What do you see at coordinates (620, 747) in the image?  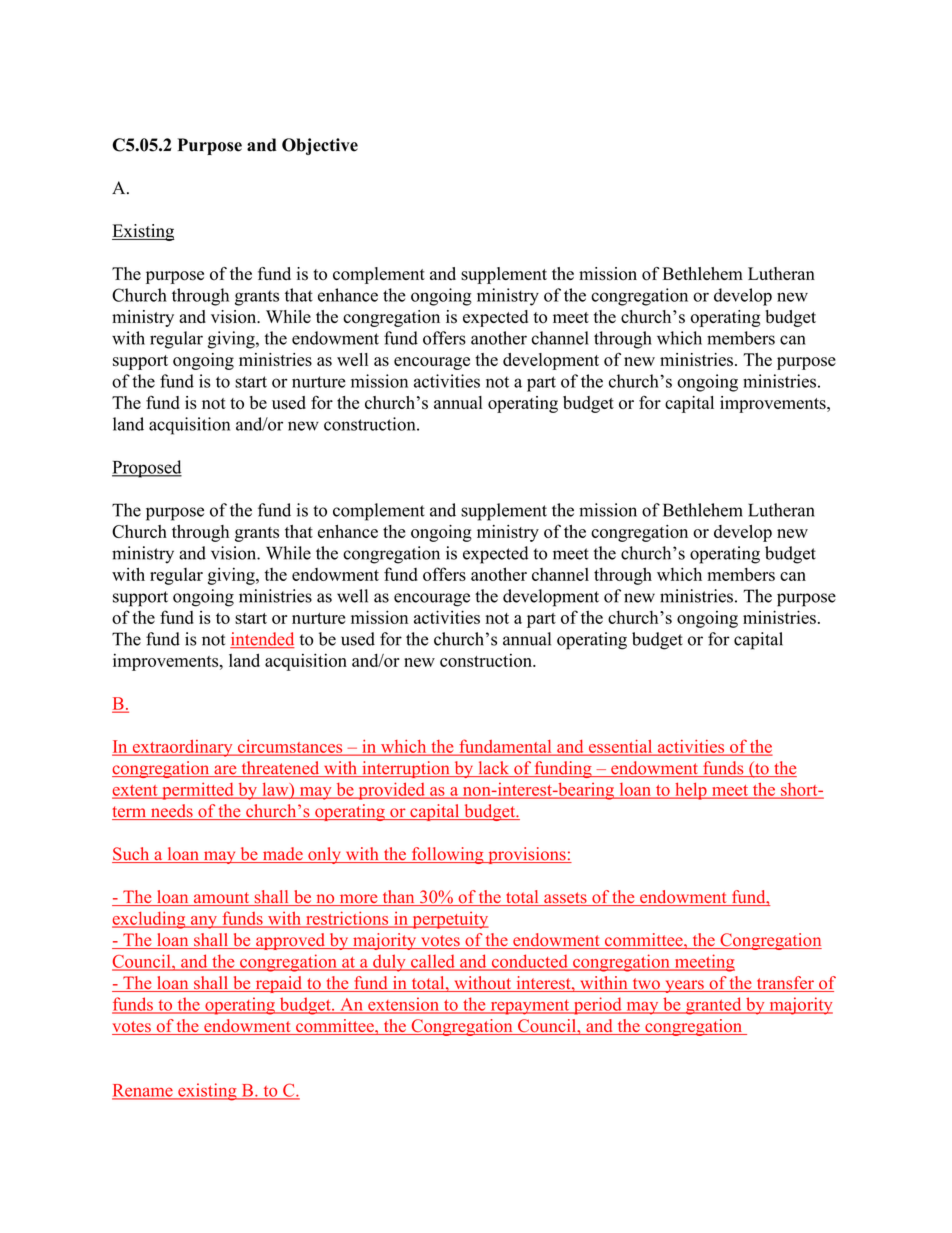 I see `essential` at bounding box center [620, 747].
